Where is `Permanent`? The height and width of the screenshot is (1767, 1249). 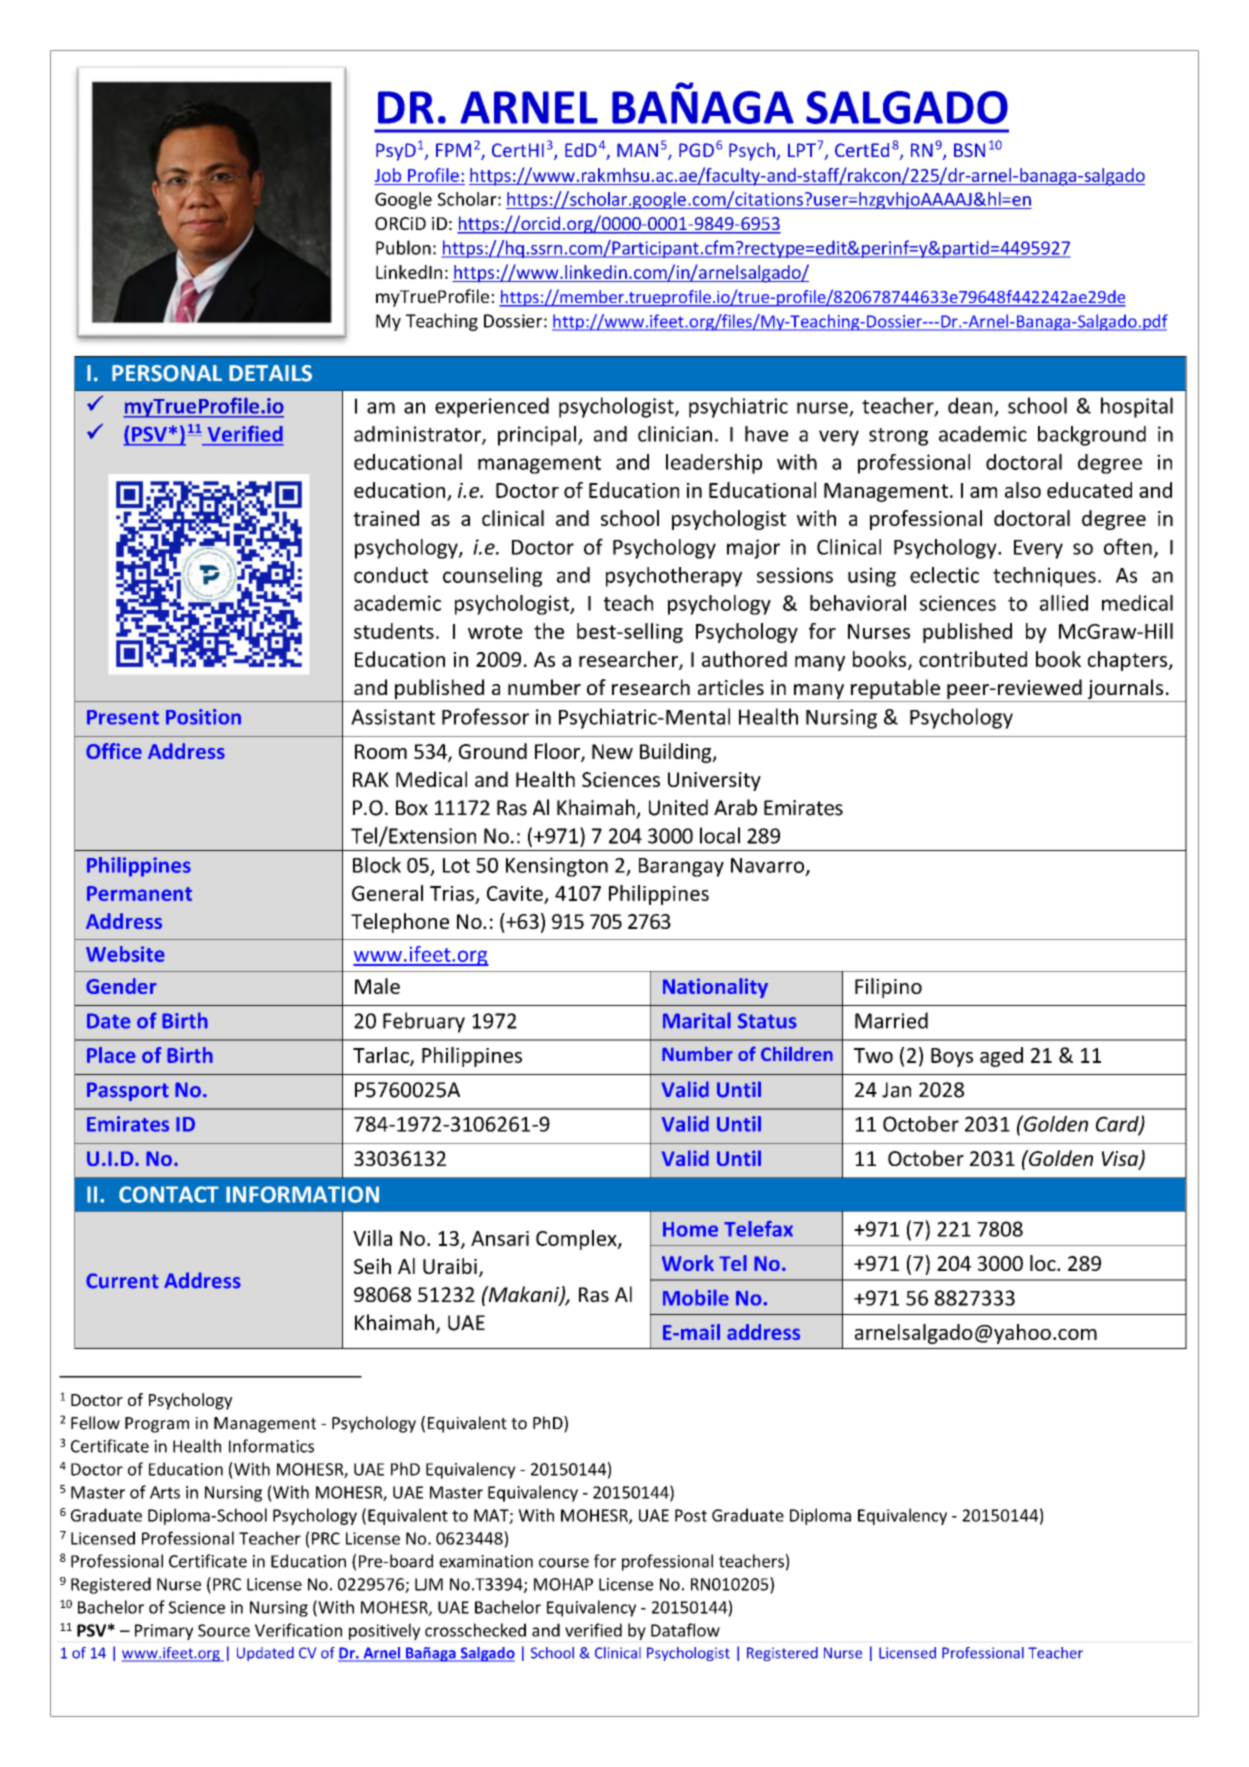 Permanent is located at coordinates (139, 893).
